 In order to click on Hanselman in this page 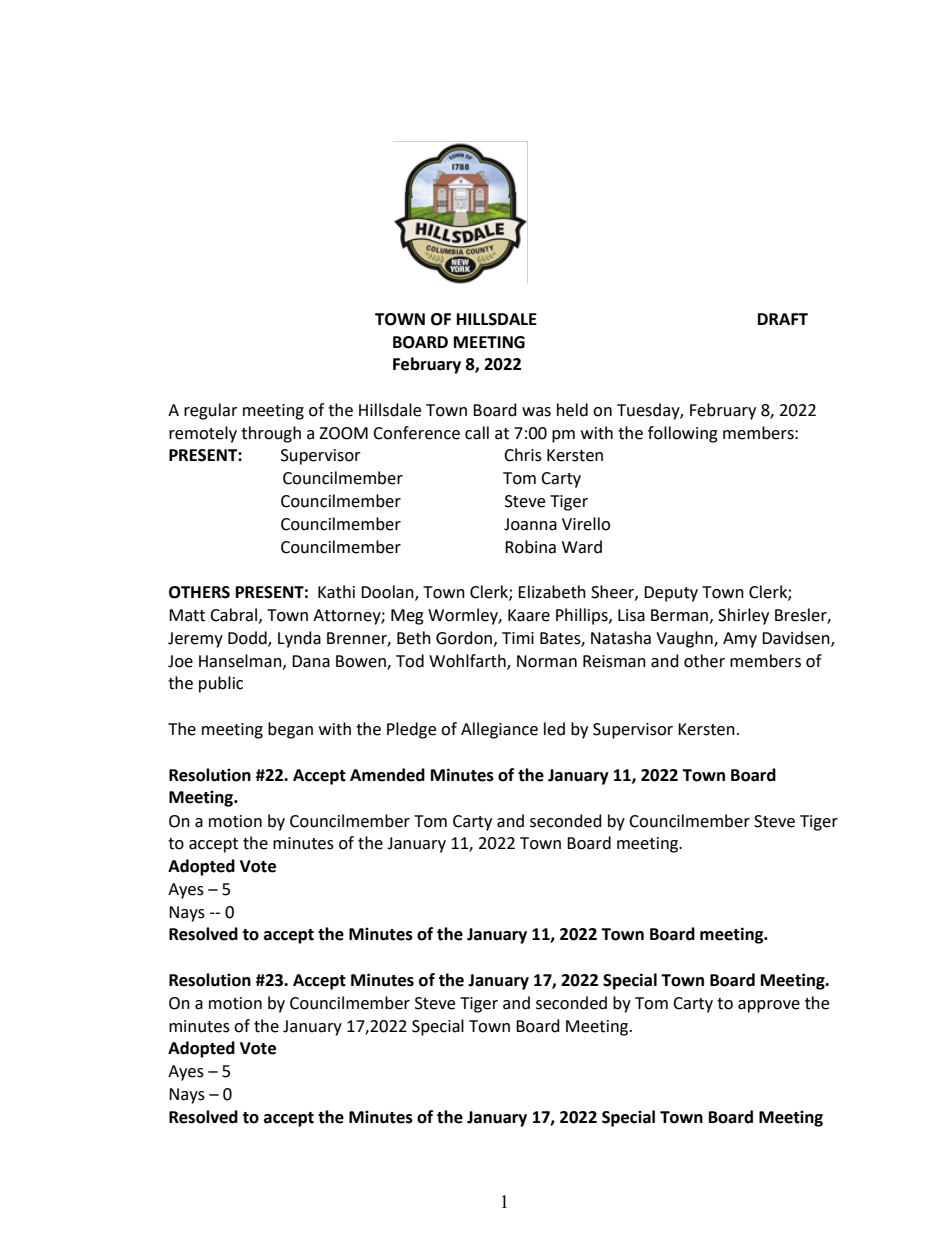, I will do `click(241, 661)`.
